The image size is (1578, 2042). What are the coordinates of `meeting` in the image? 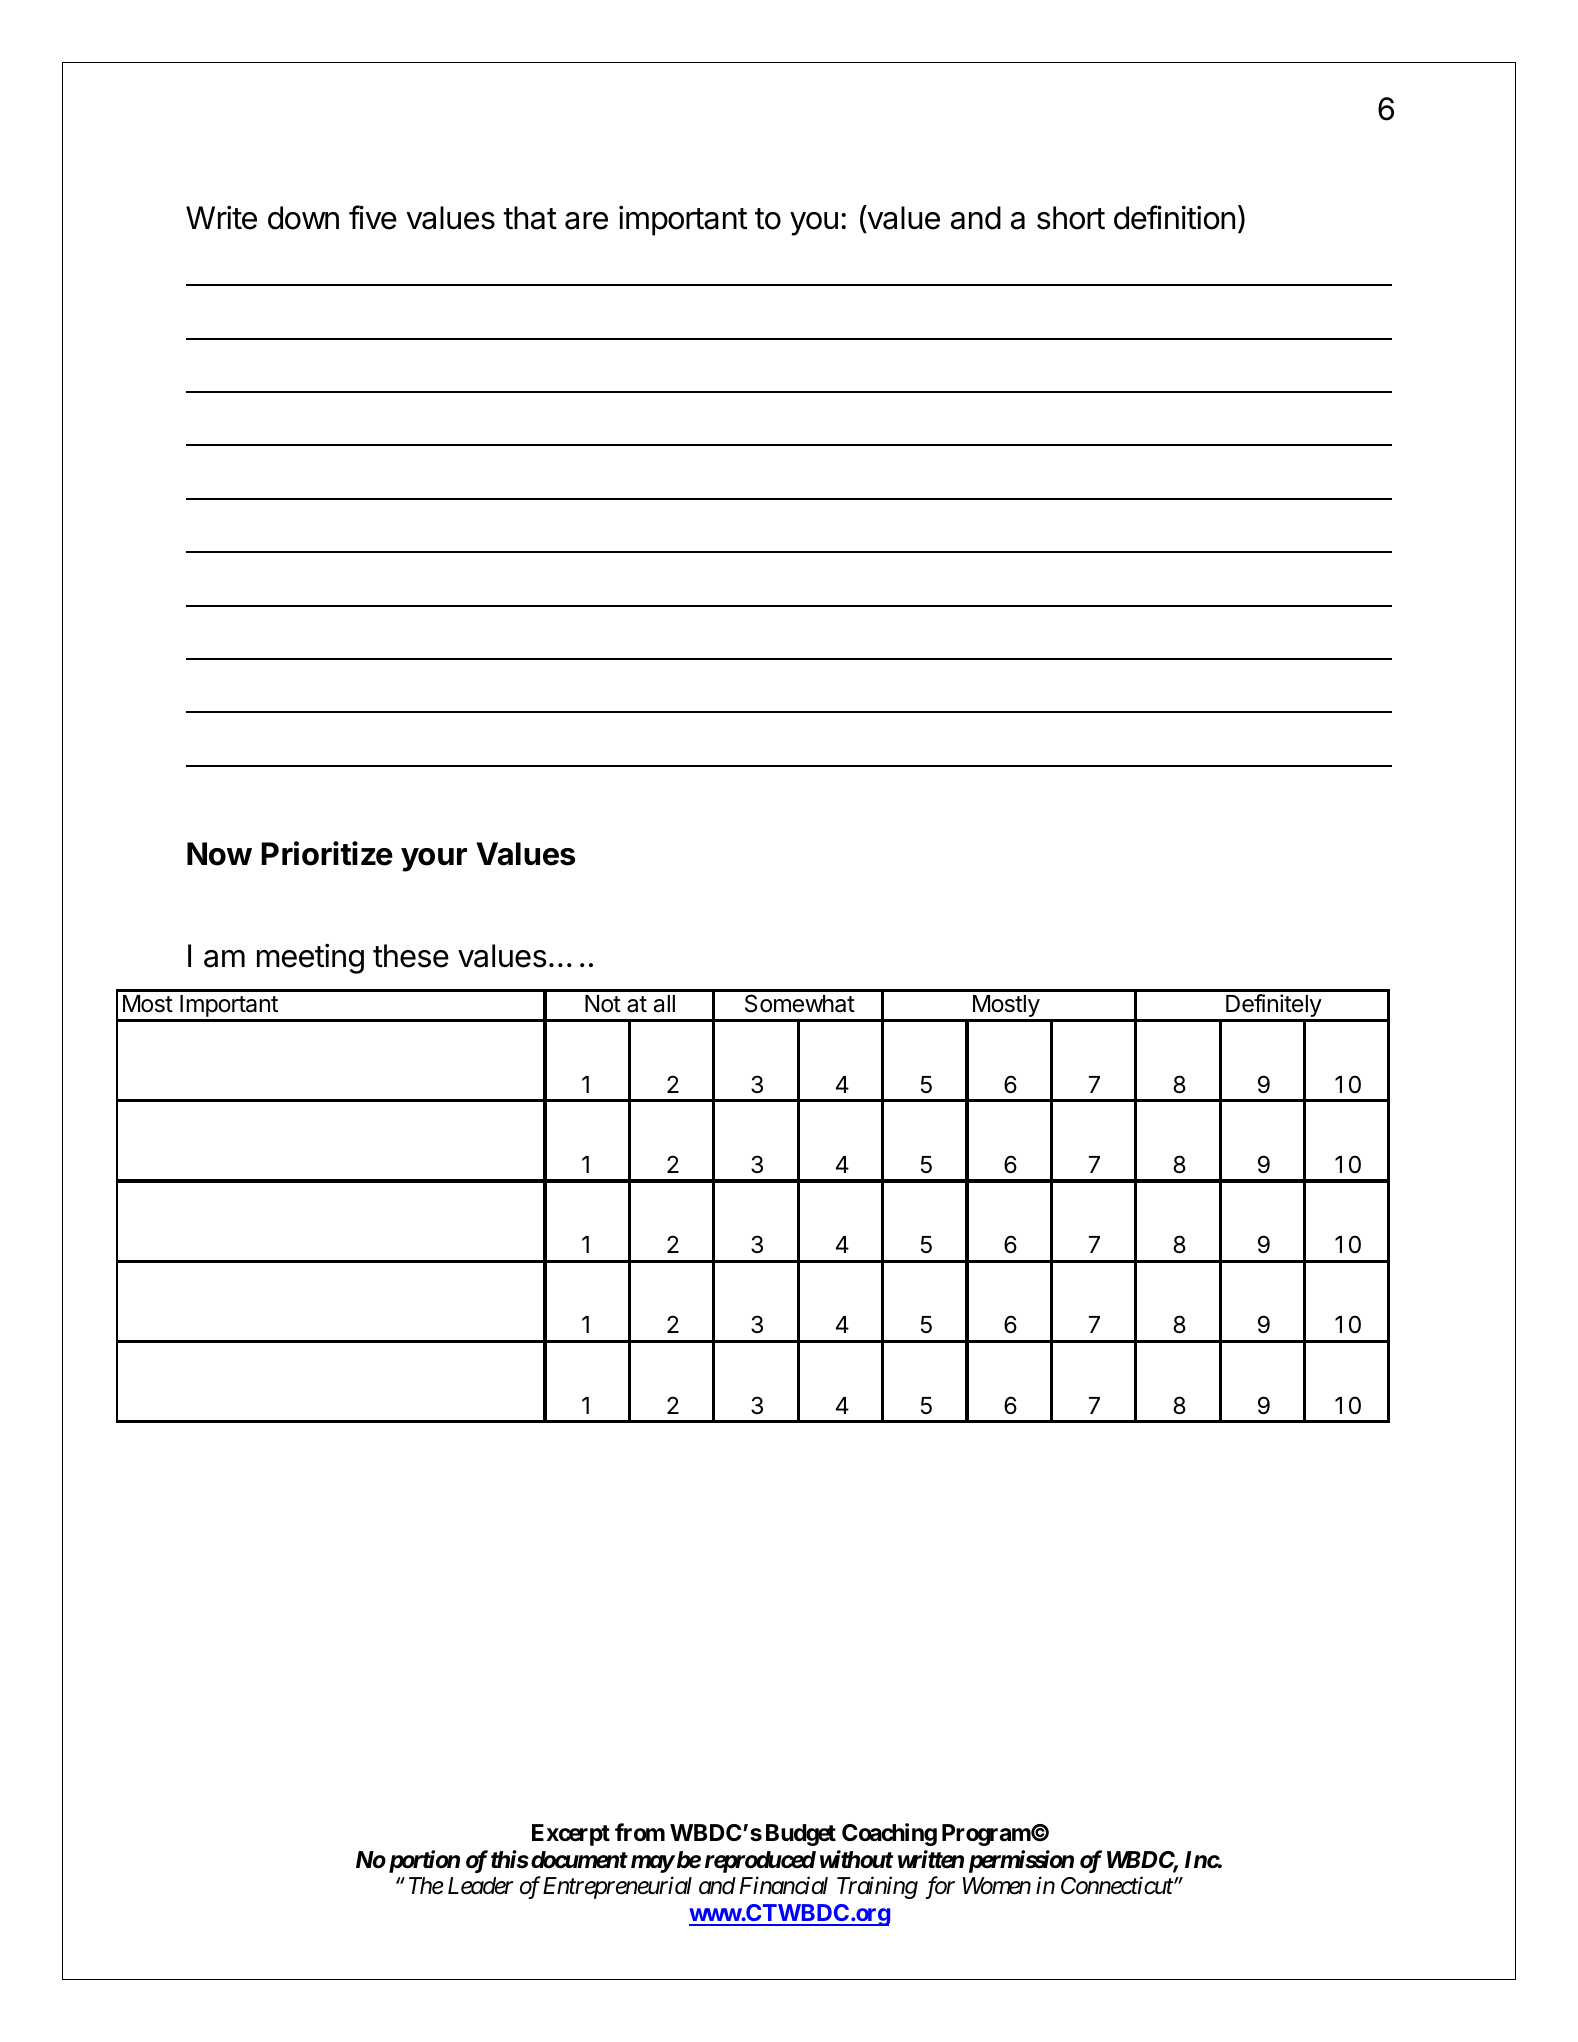 It's located at (310, 959).
